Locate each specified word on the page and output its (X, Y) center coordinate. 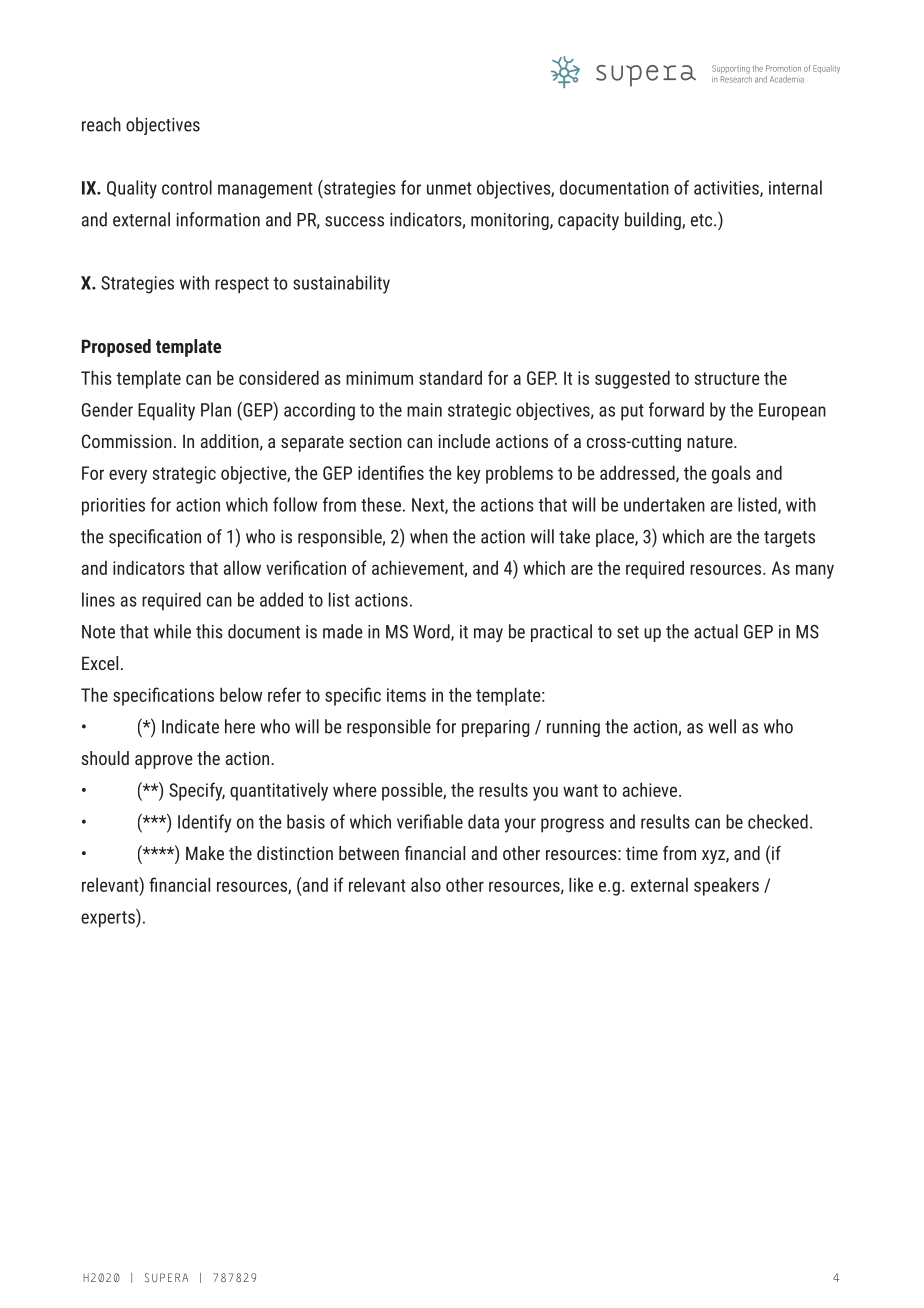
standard (450, 377)
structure (727, 378)
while (172, 631)
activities (727, 189)
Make (205, 853)
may (488, 635)
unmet (449, 188)
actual (716, 631)
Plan (216, 409)
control (187, 187)
